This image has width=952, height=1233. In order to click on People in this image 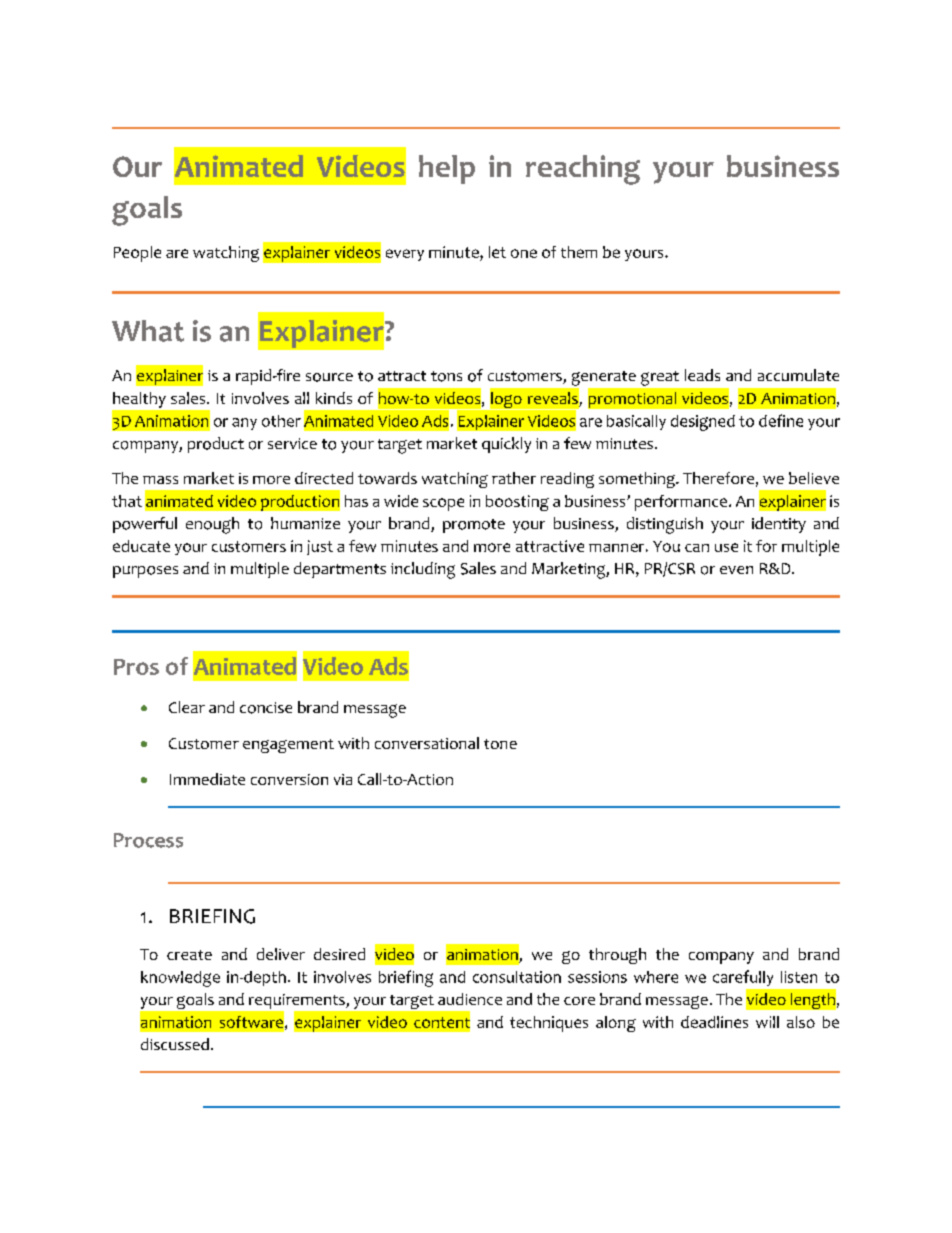, I will do `click(137, 254)`.
